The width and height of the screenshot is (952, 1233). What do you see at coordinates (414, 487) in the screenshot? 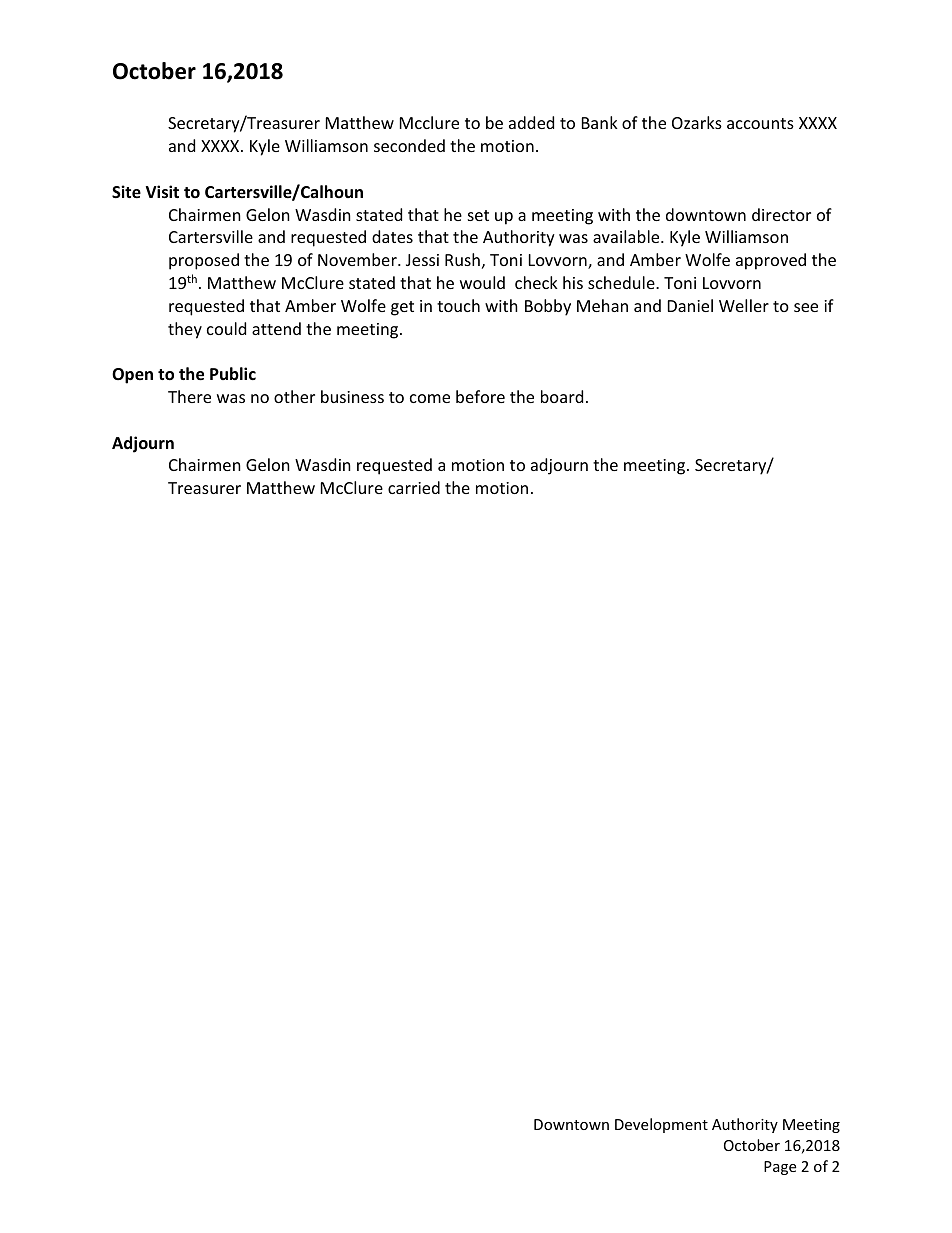
I see `carried` at bounding box center [414, 487].
